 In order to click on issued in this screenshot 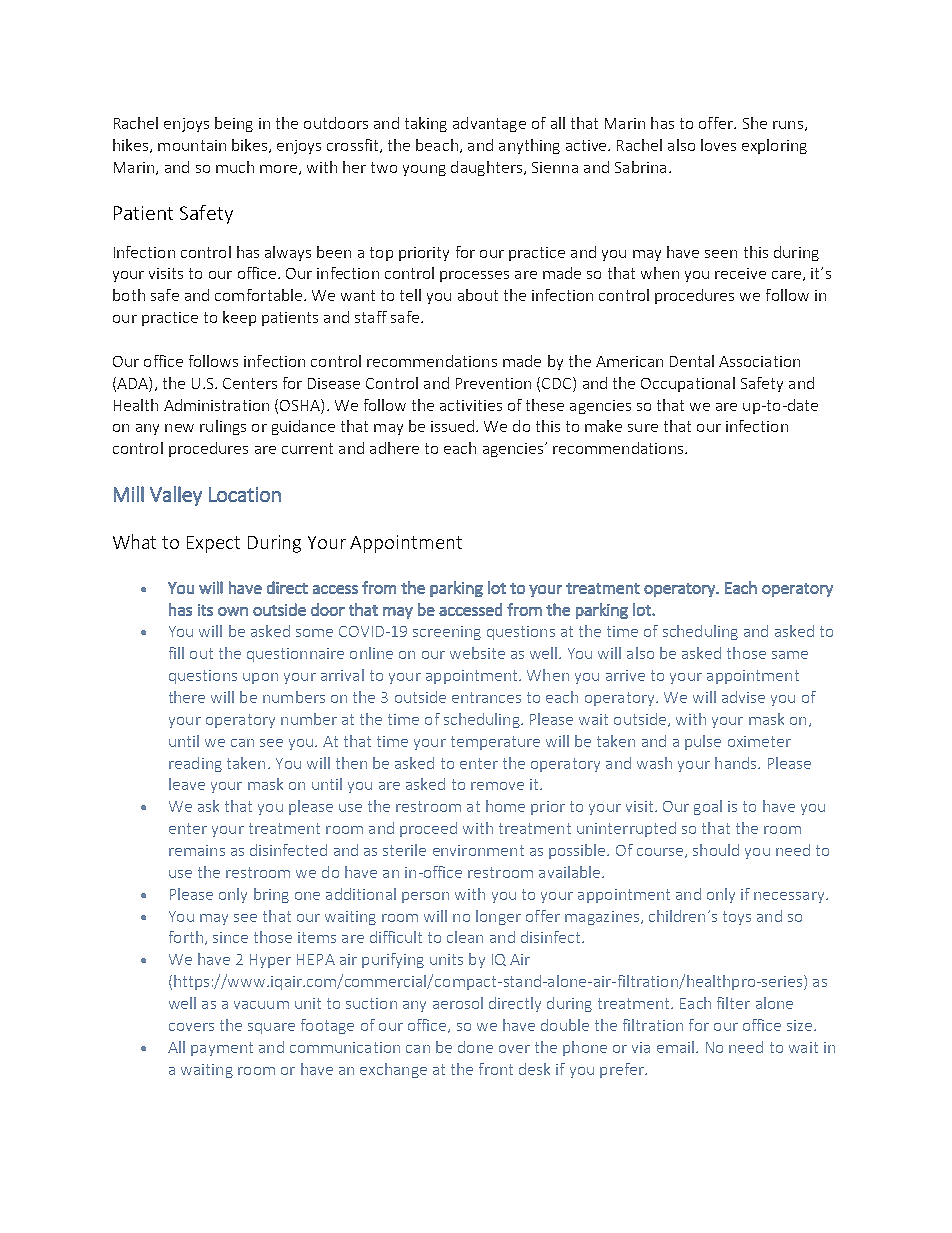, I will do `click(452, 426)`.
